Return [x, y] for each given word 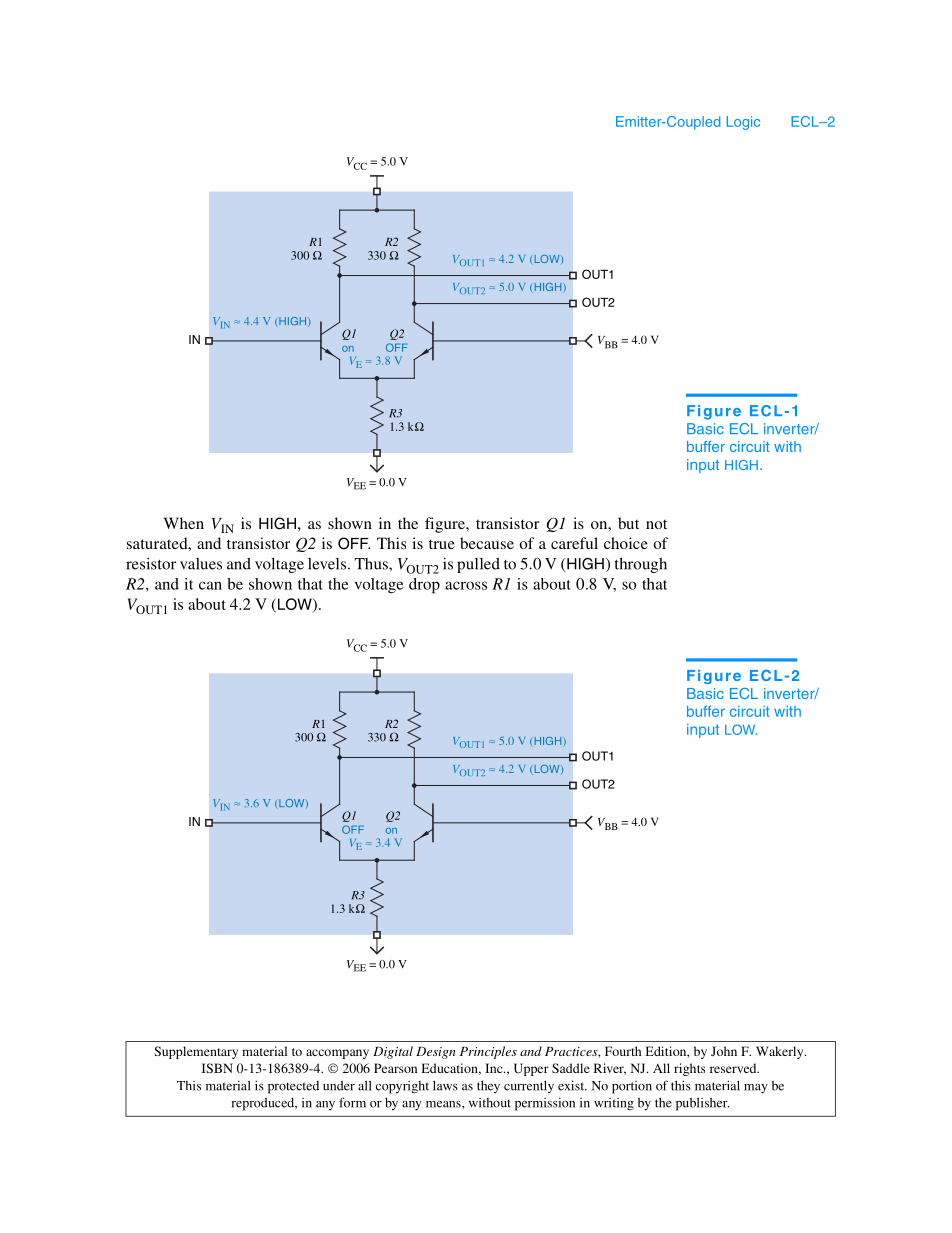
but [628, 523]
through [641, 565]
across [466, 585]
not [656, 524]
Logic [743, 123]
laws [445, 1085]
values [201, 564]
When [184, 523]
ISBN [217, 1068]
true [442, 544]
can [210, 585]
